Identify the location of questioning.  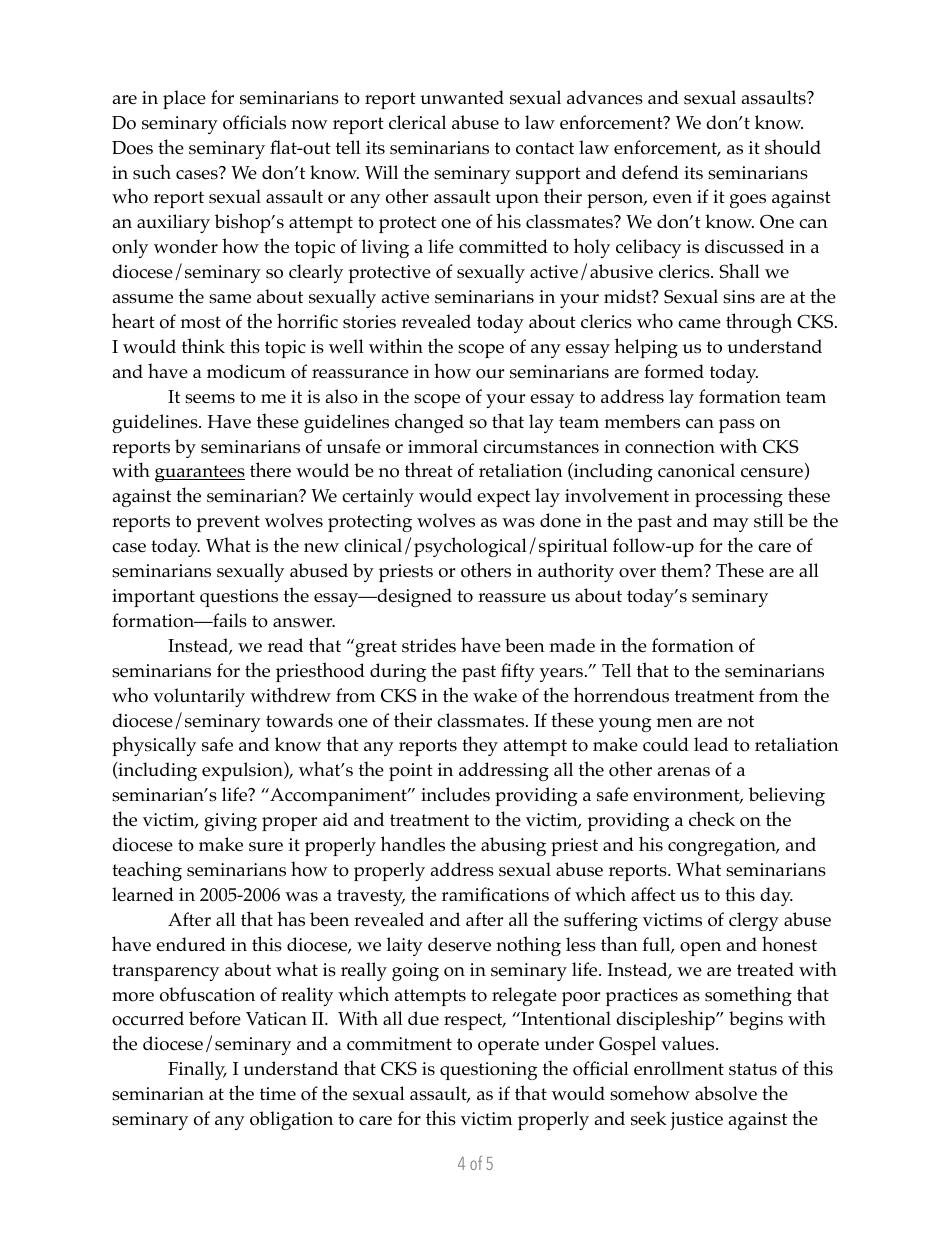
(488, 1071).
